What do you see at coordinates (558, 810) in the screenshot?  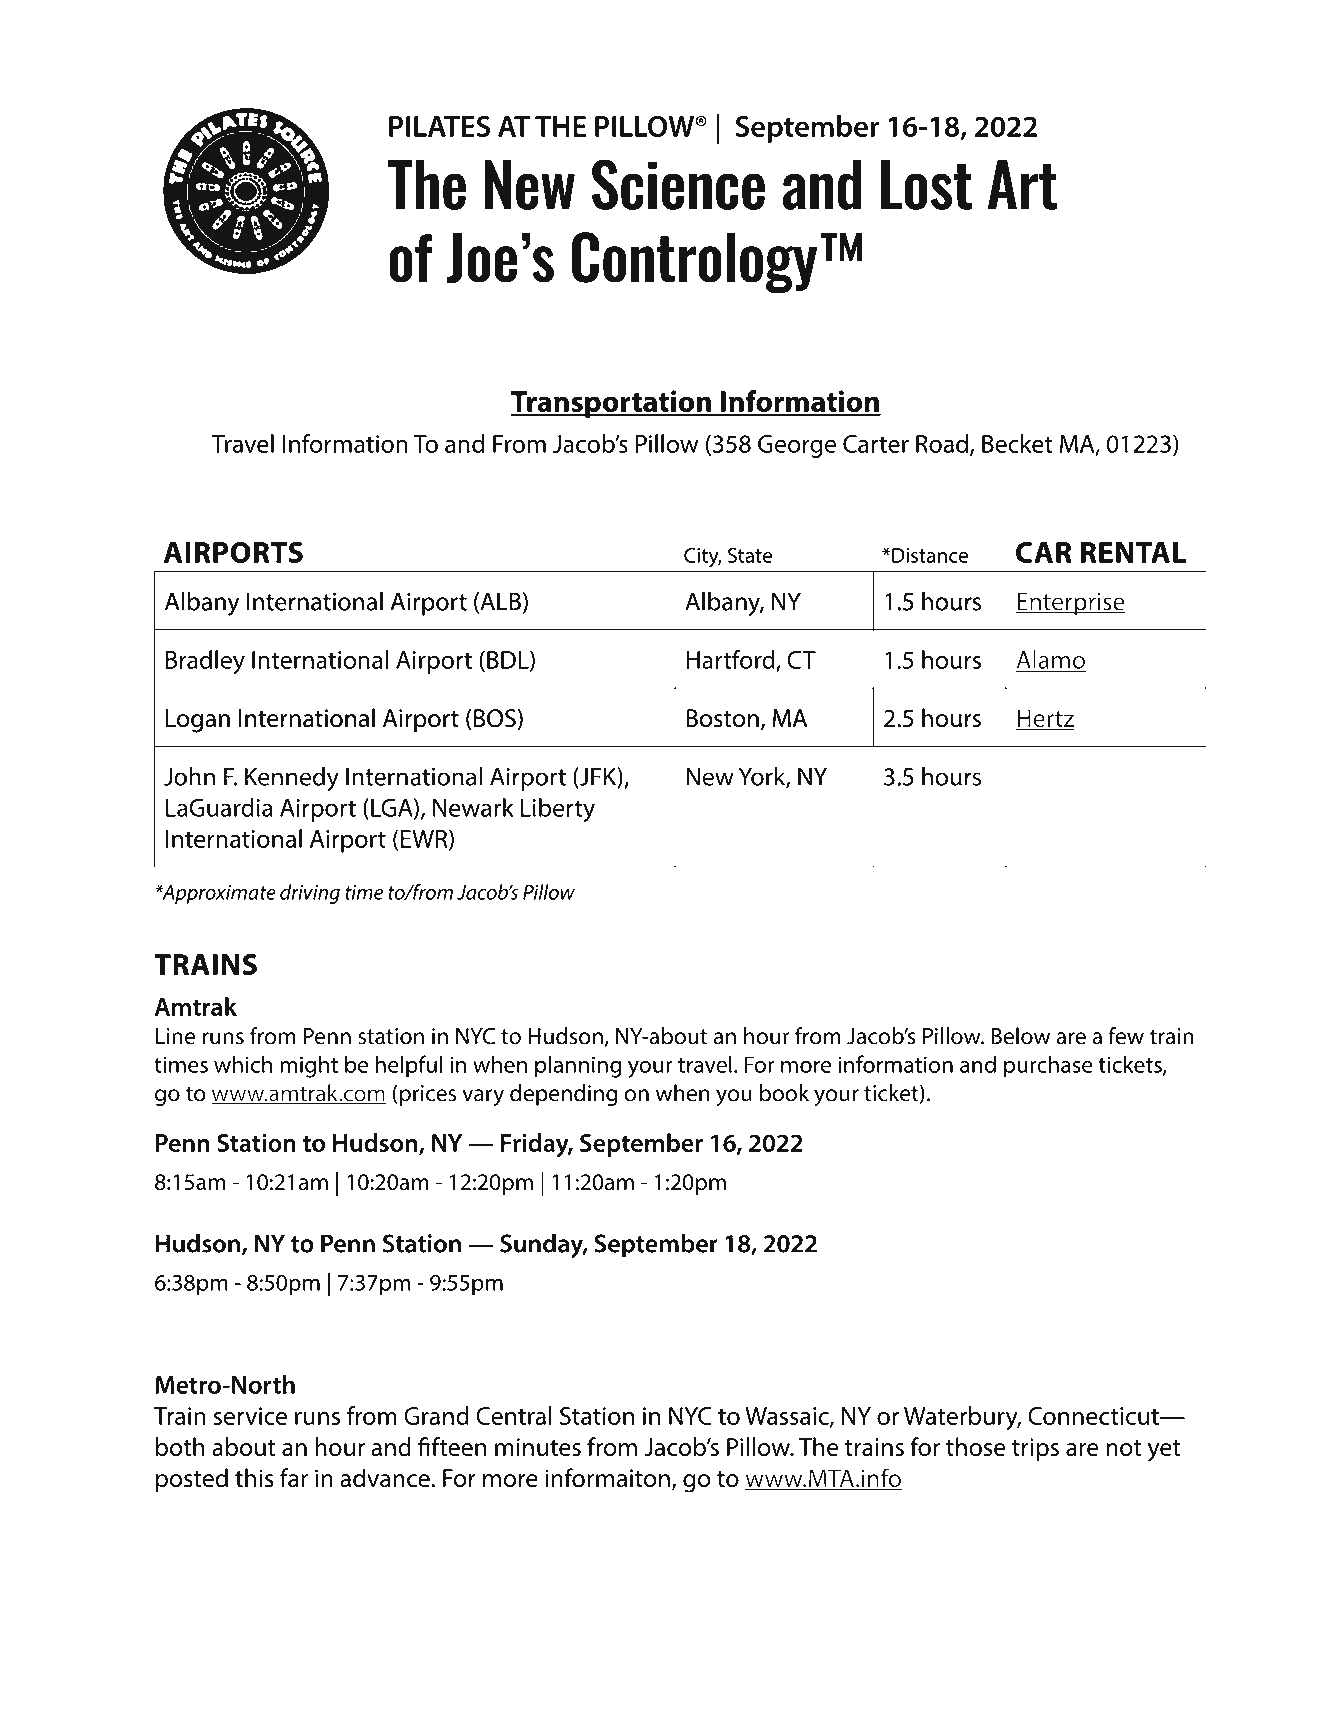 I see `Liberty` at bounding box center [558, 810].
